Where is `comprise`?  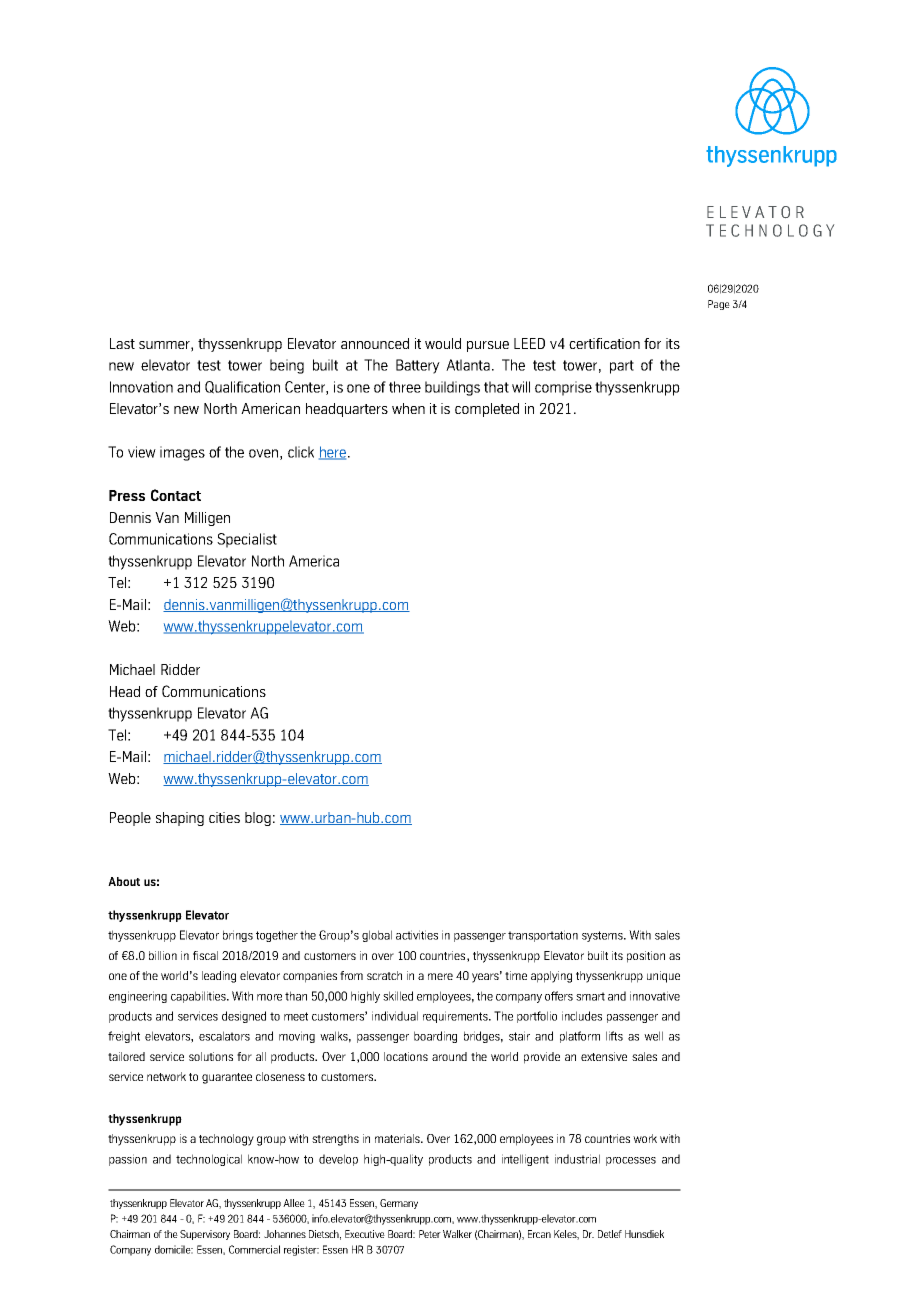 comprise is located at coordinates (563, 388).
